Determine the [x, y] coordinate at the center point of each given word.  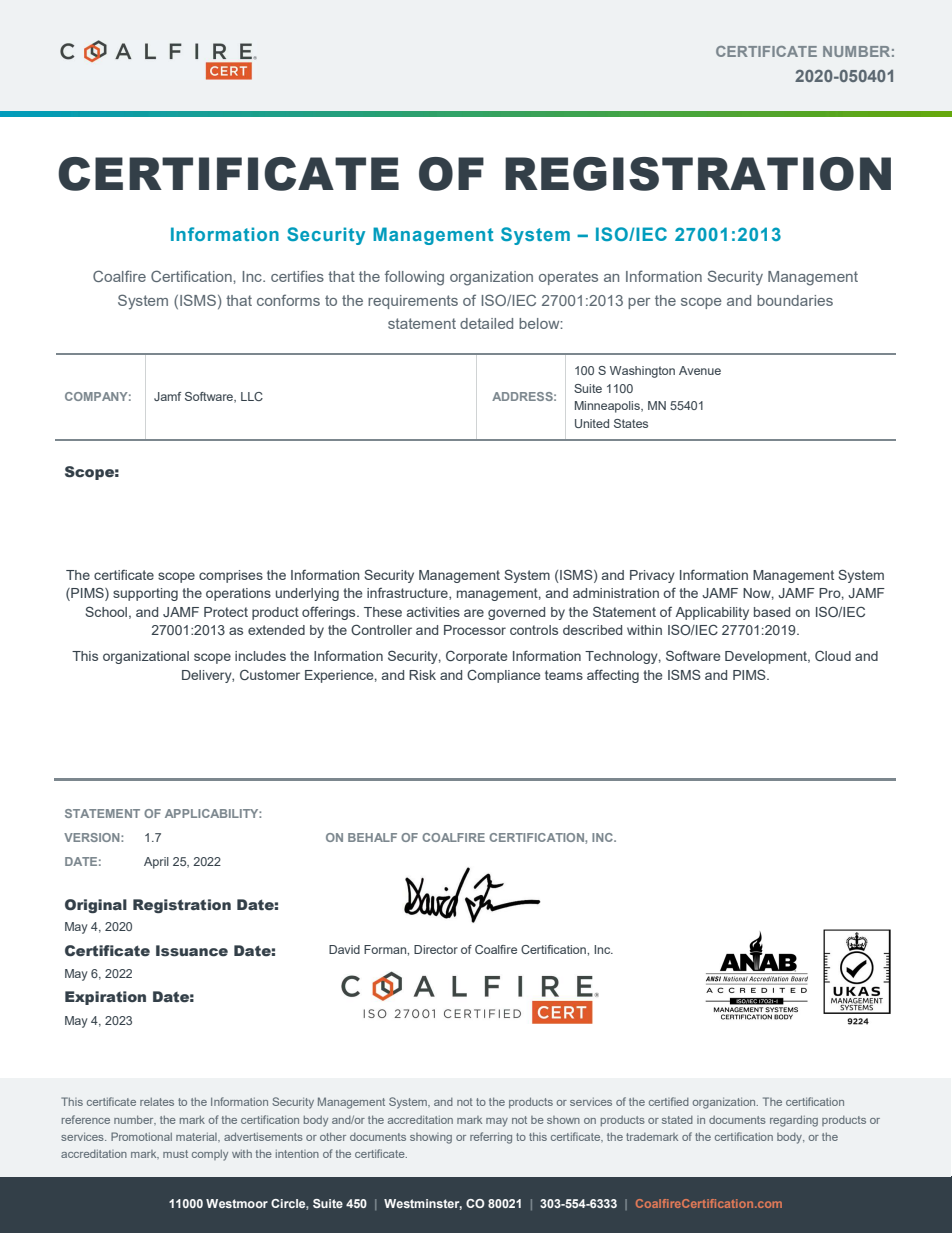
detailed [486, 323]
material [197, 1137]
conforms [288, 300]
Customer [270, 674]
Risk [422, 675]
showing [431, 1138]
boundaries [795, 300]
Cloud [833, 655]
